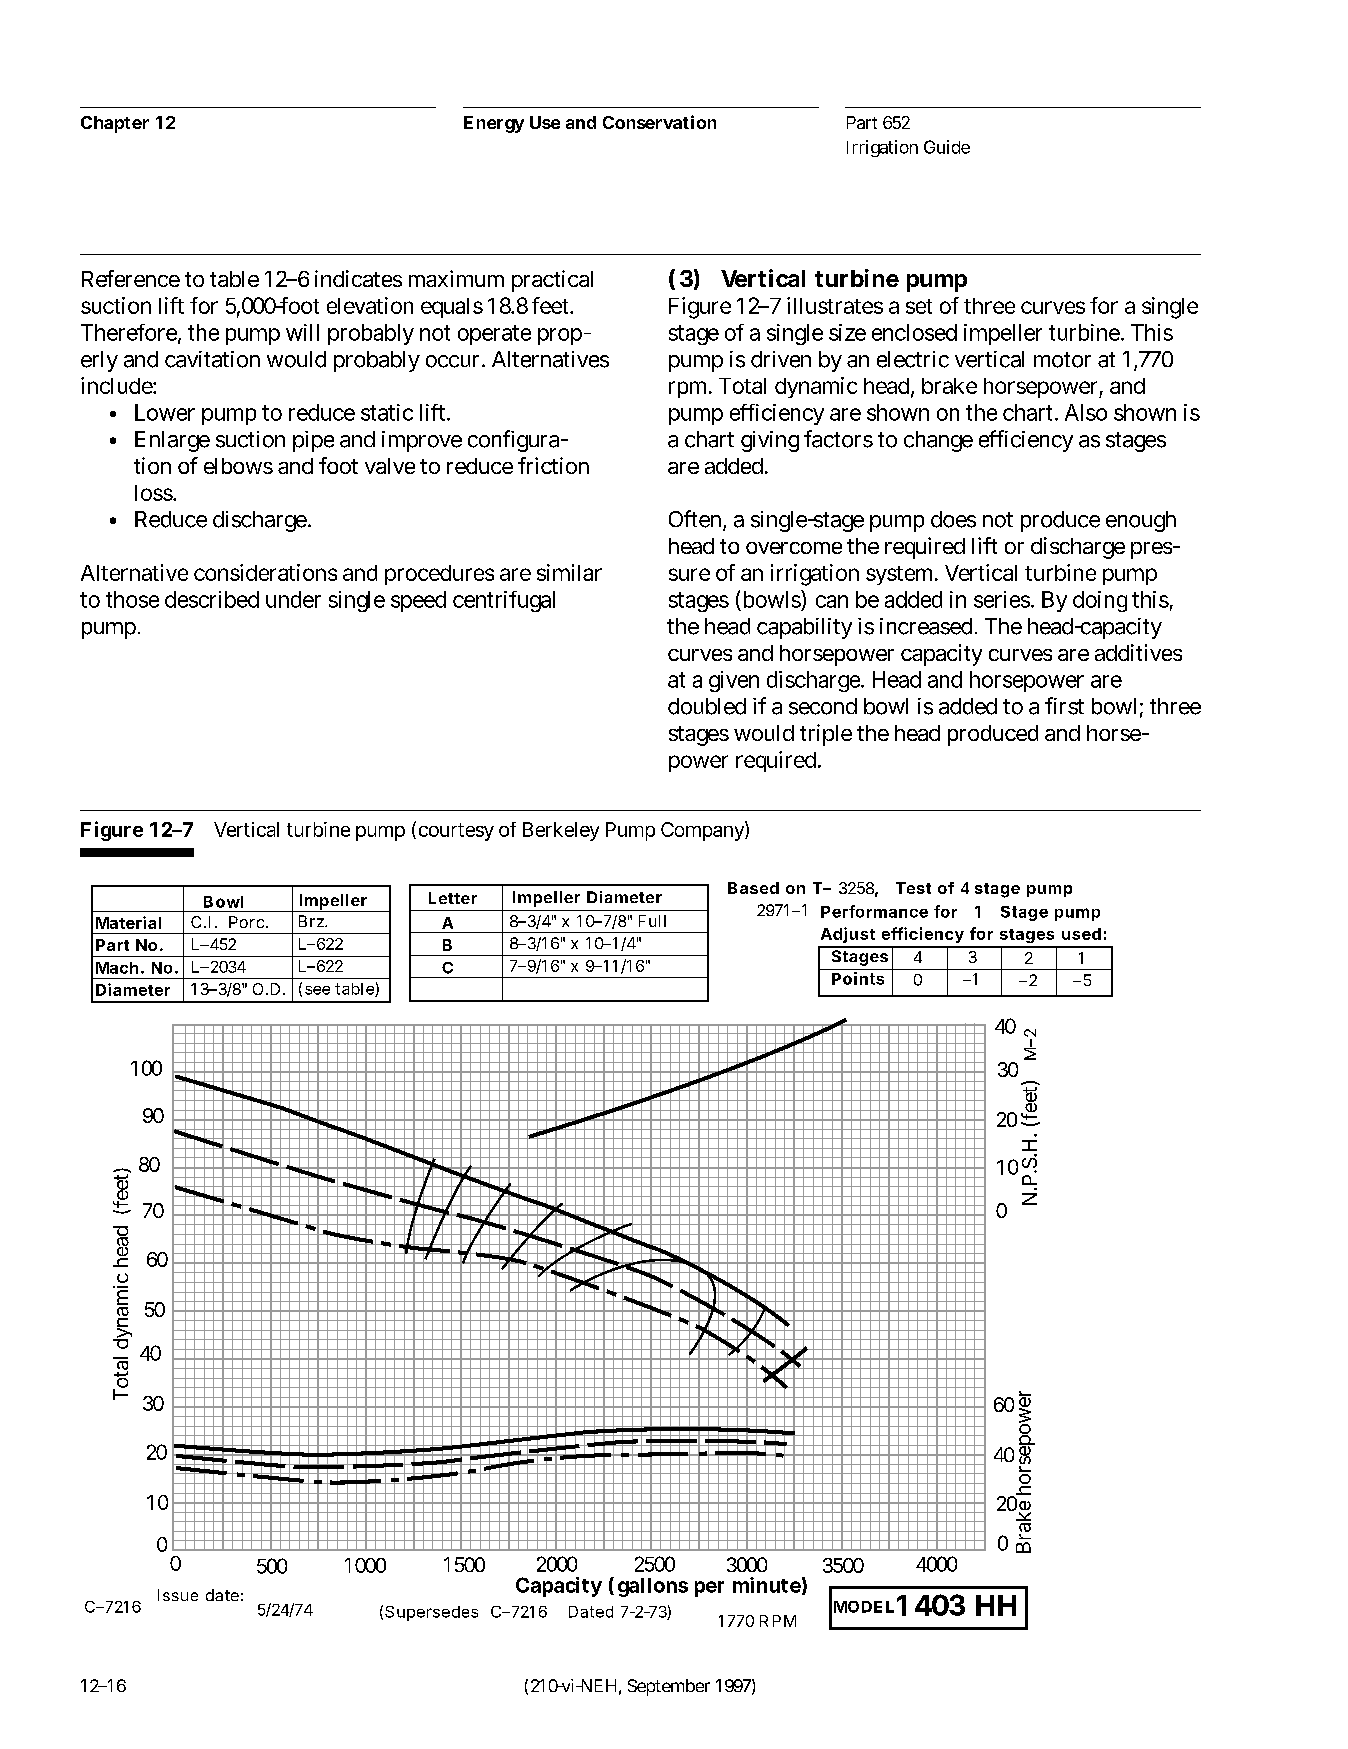 This screenshot has width=1348, height=1749. I want to click on Material, so click(128, 922).
